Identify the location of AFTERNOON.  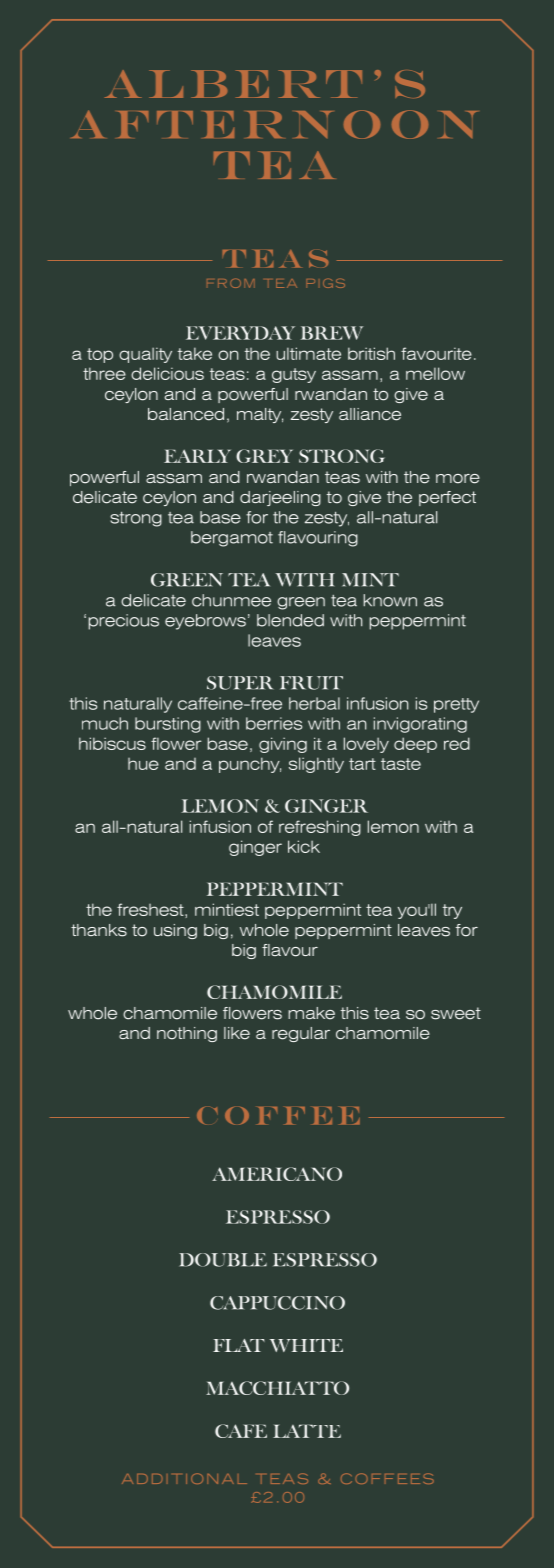
(274, 124).
